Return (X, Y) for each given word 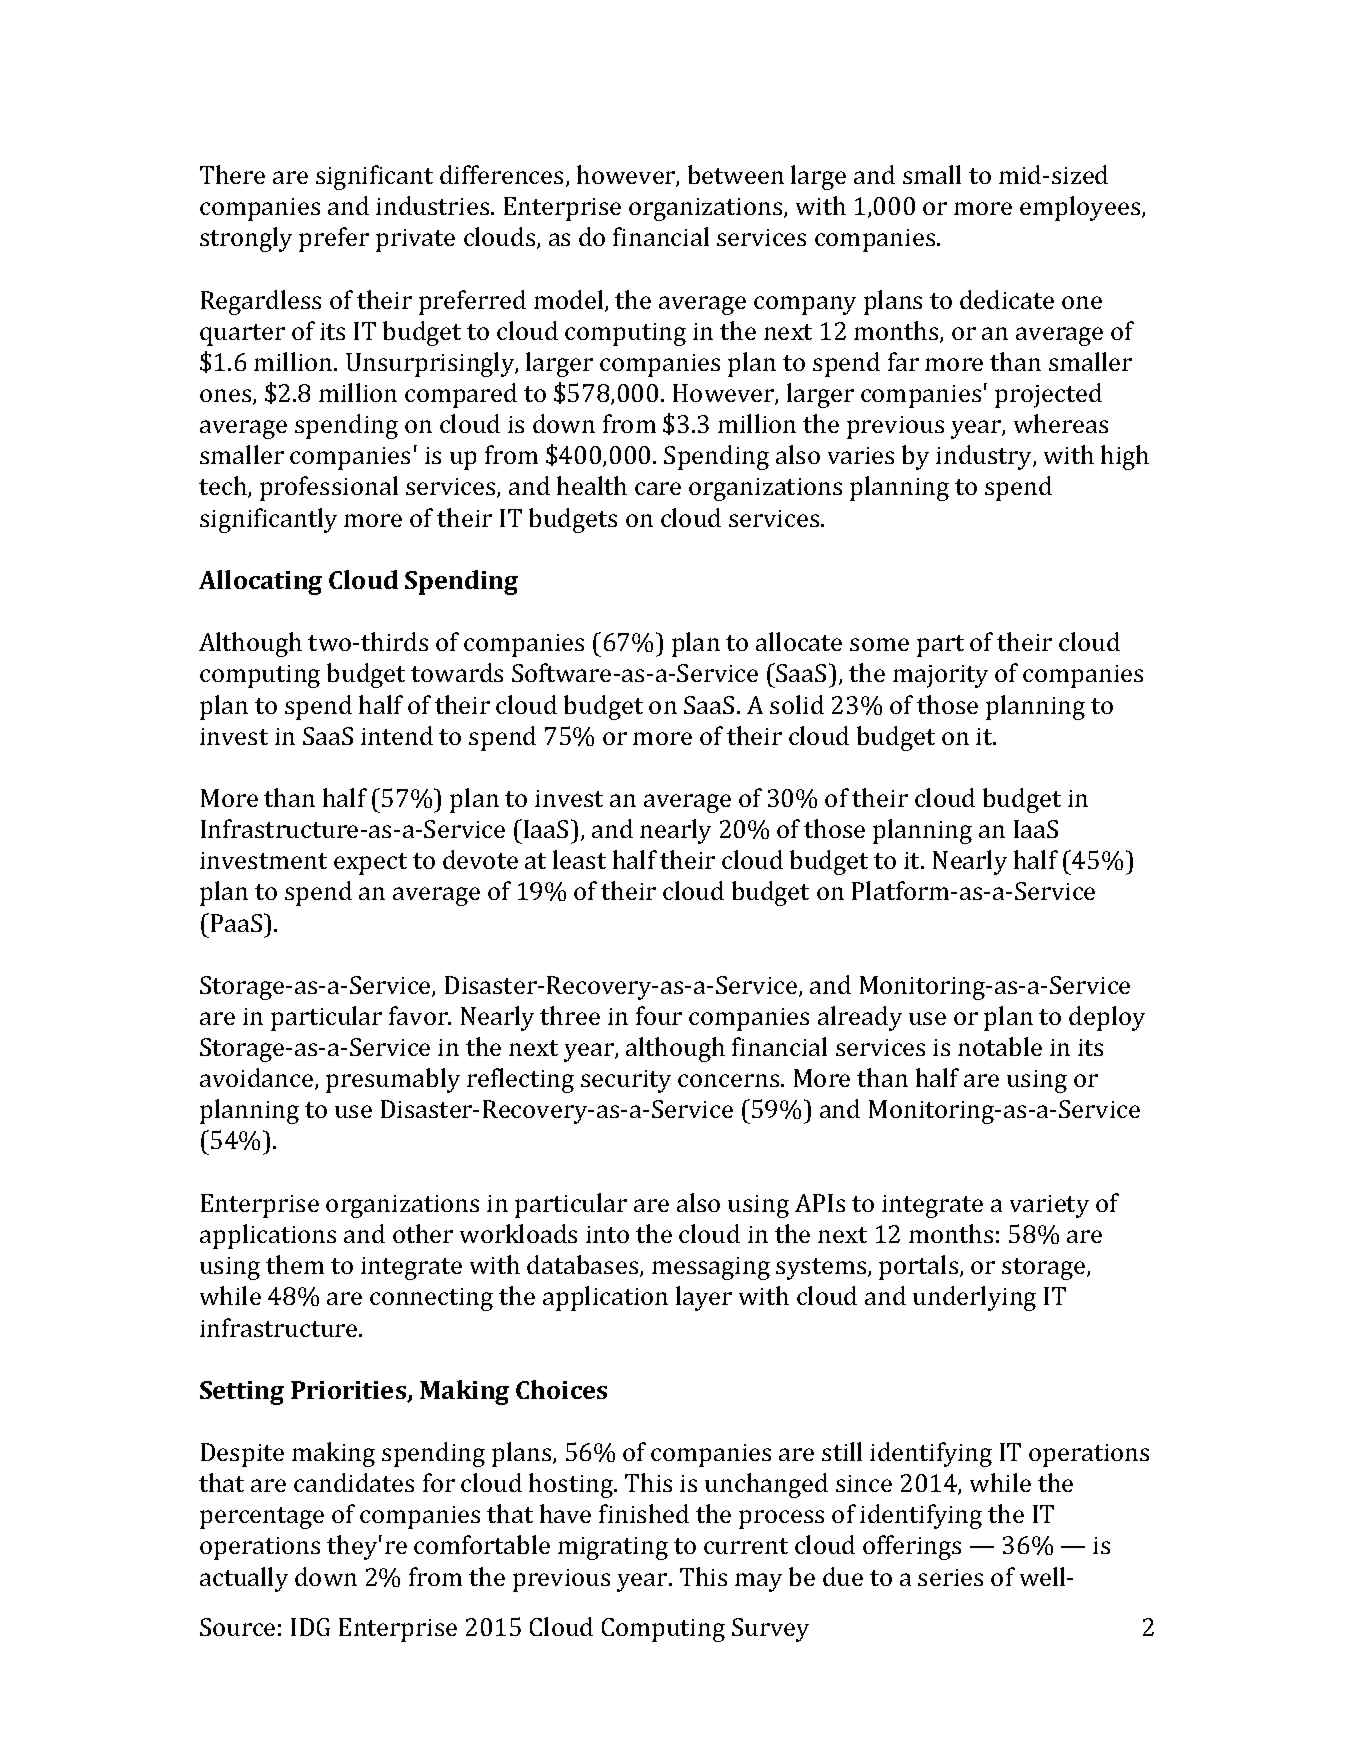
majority (940, 676)
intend (397, 735)
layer (704, 1298)
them (295, 1264)
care (658, 488)
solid (797, 704)
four (659, 1015)
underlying (974, 1298)
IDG (310, 1627)
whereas (1061, 423)
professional (329, 488)
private (415, 240)
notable (1000, 1046)
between (736, 174)
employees (1081, 208)
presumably (393, 1080)
